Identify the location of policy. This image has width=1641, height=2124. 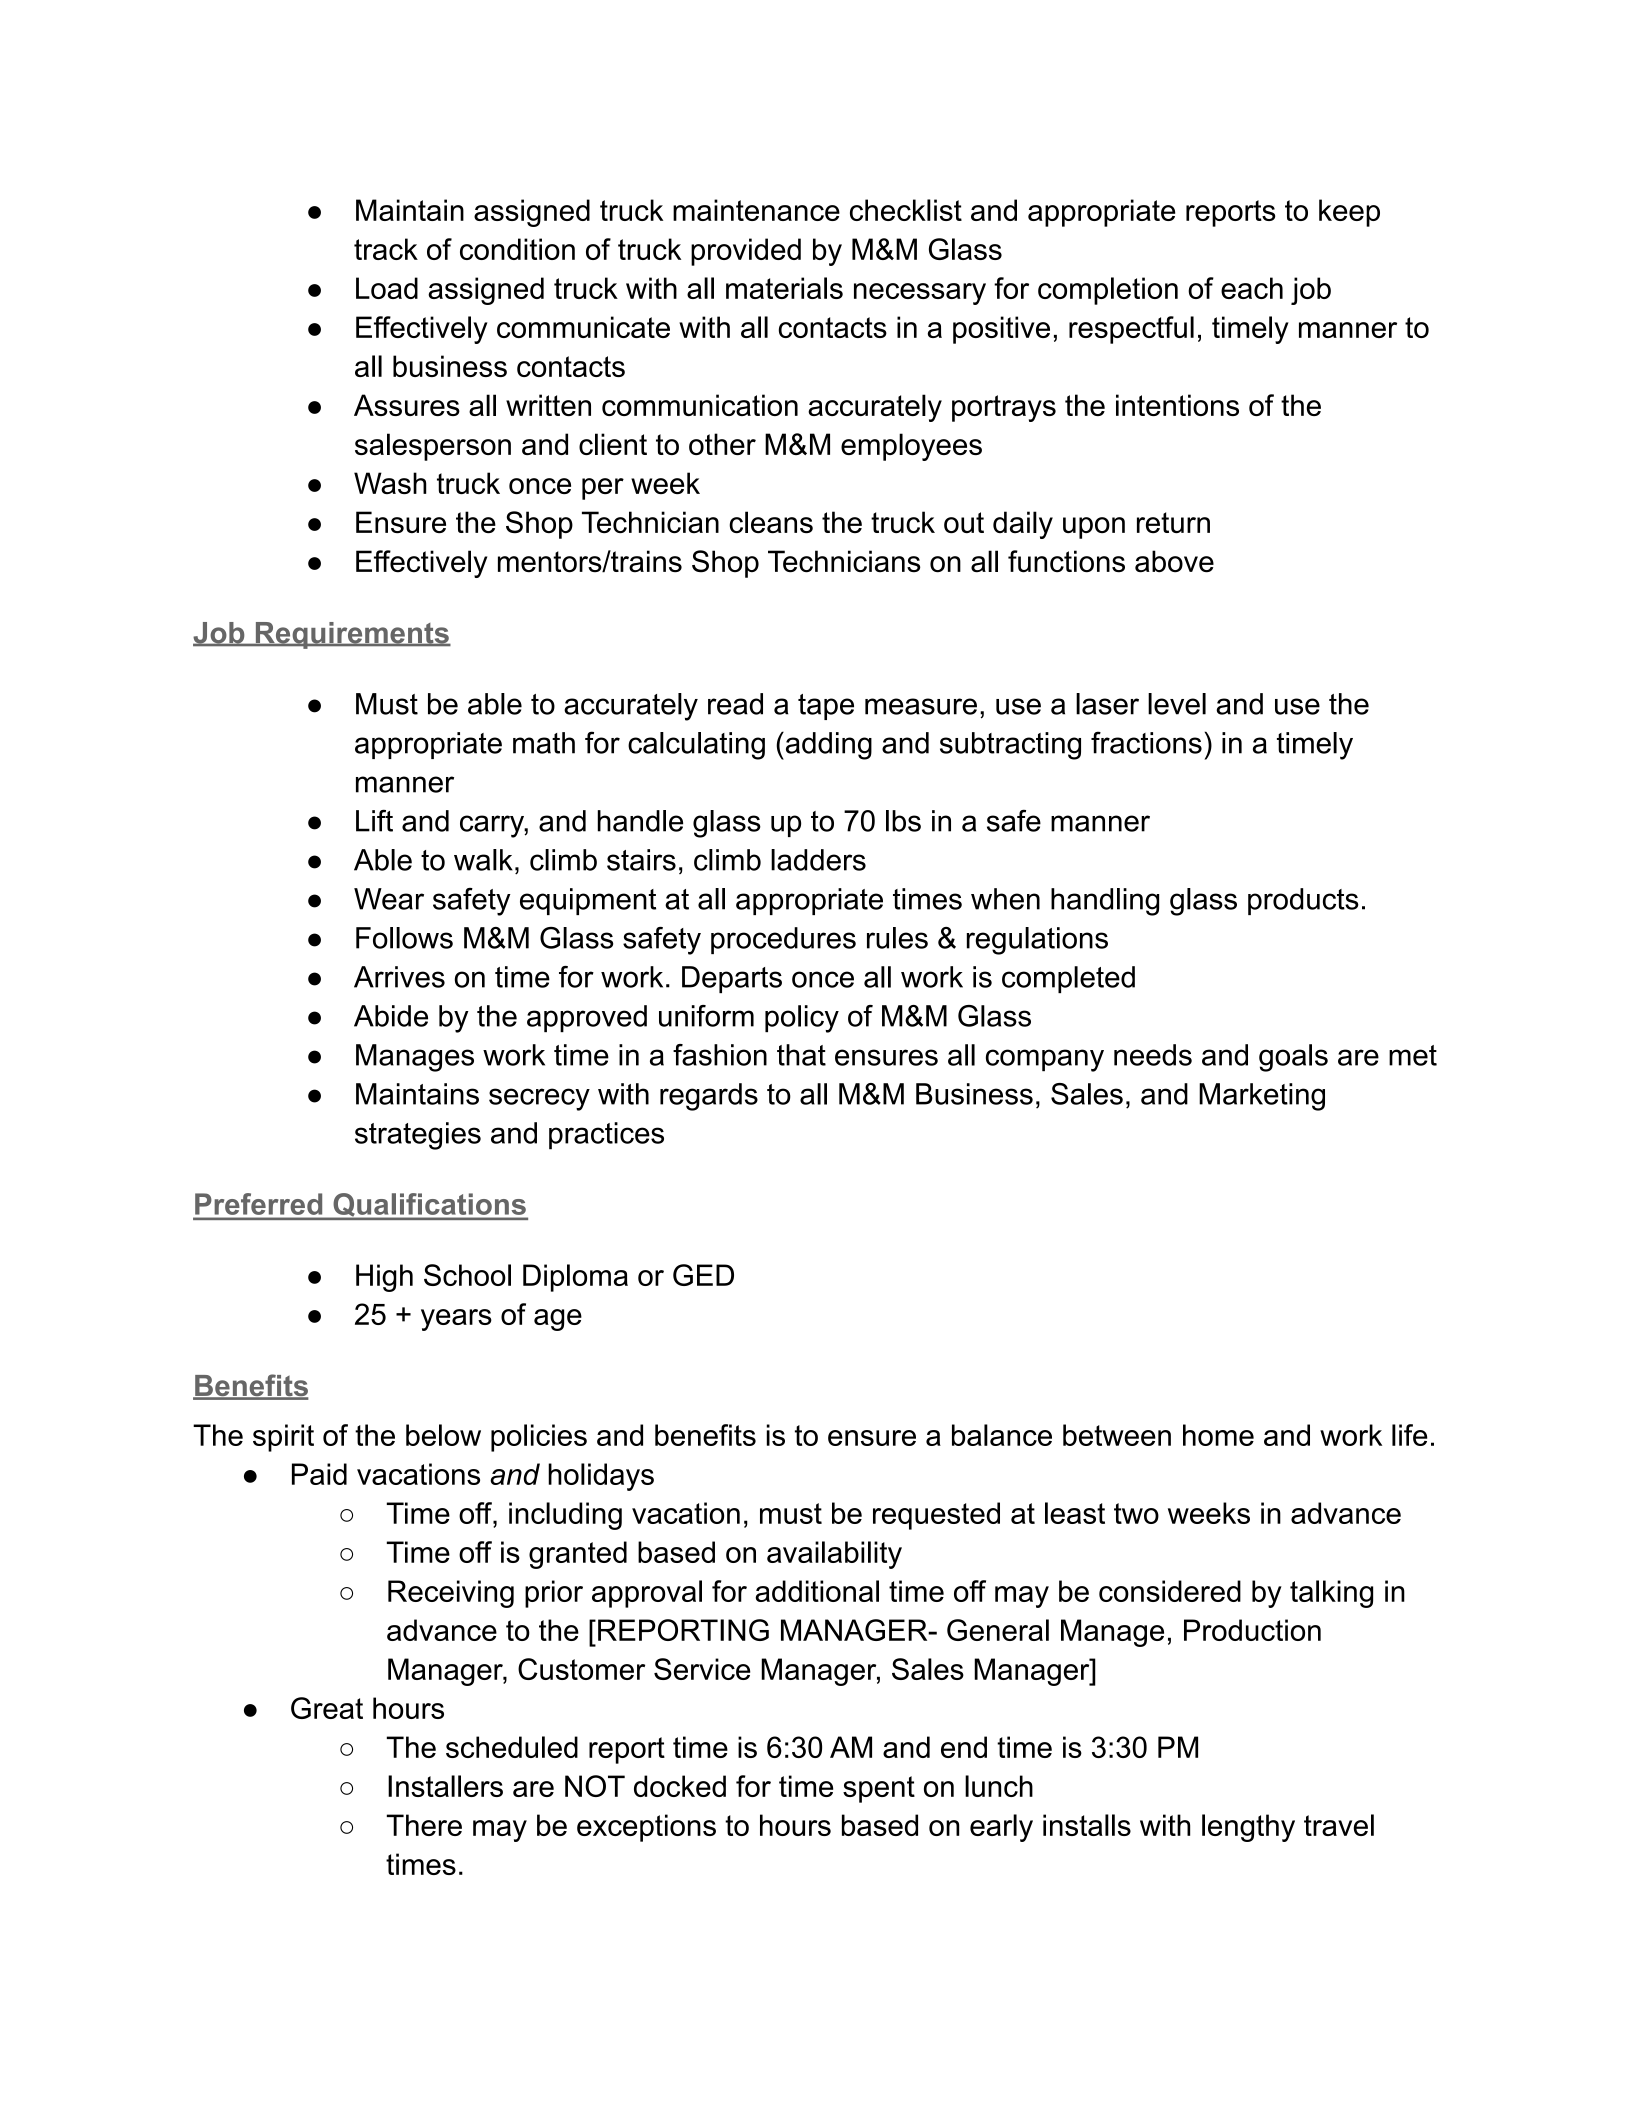
(802, 1019).
